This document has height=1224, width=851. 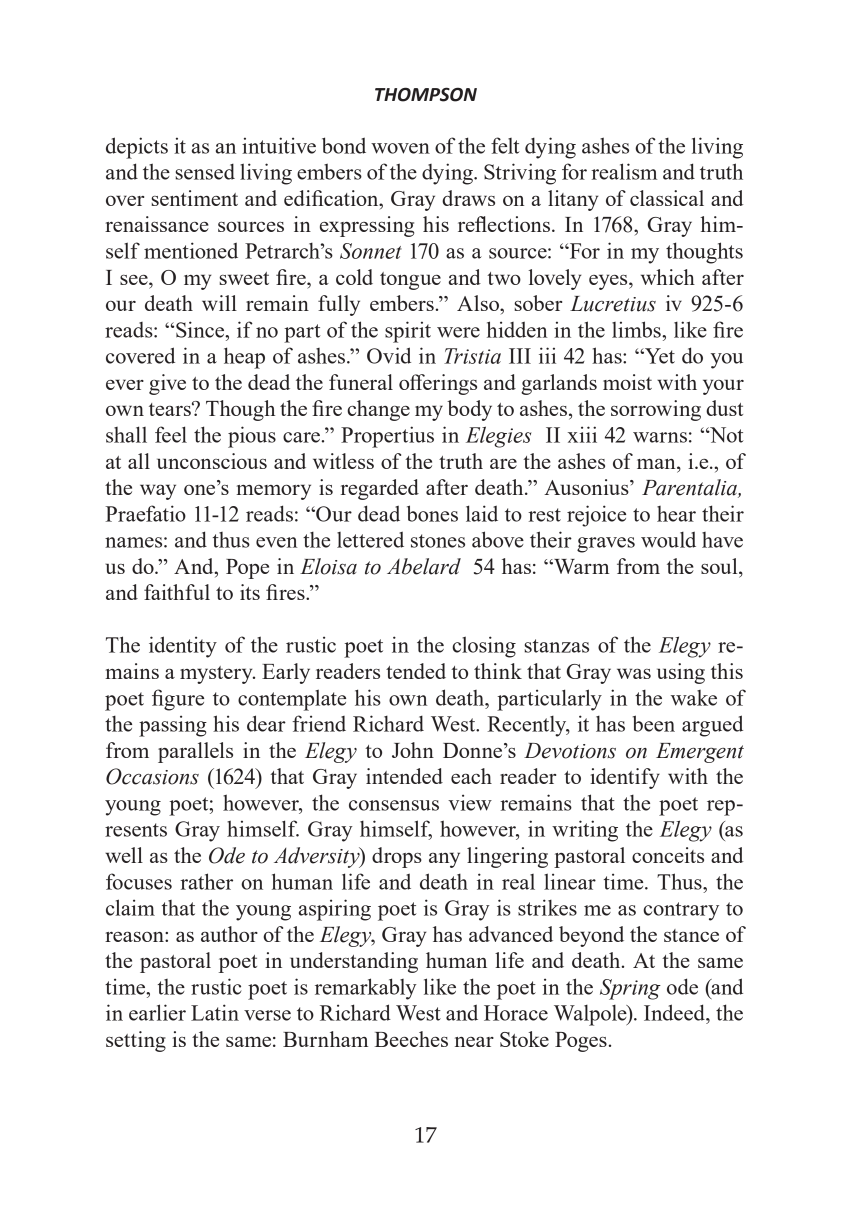 I want to click on Indeed, so click(x=675, y=1012).
